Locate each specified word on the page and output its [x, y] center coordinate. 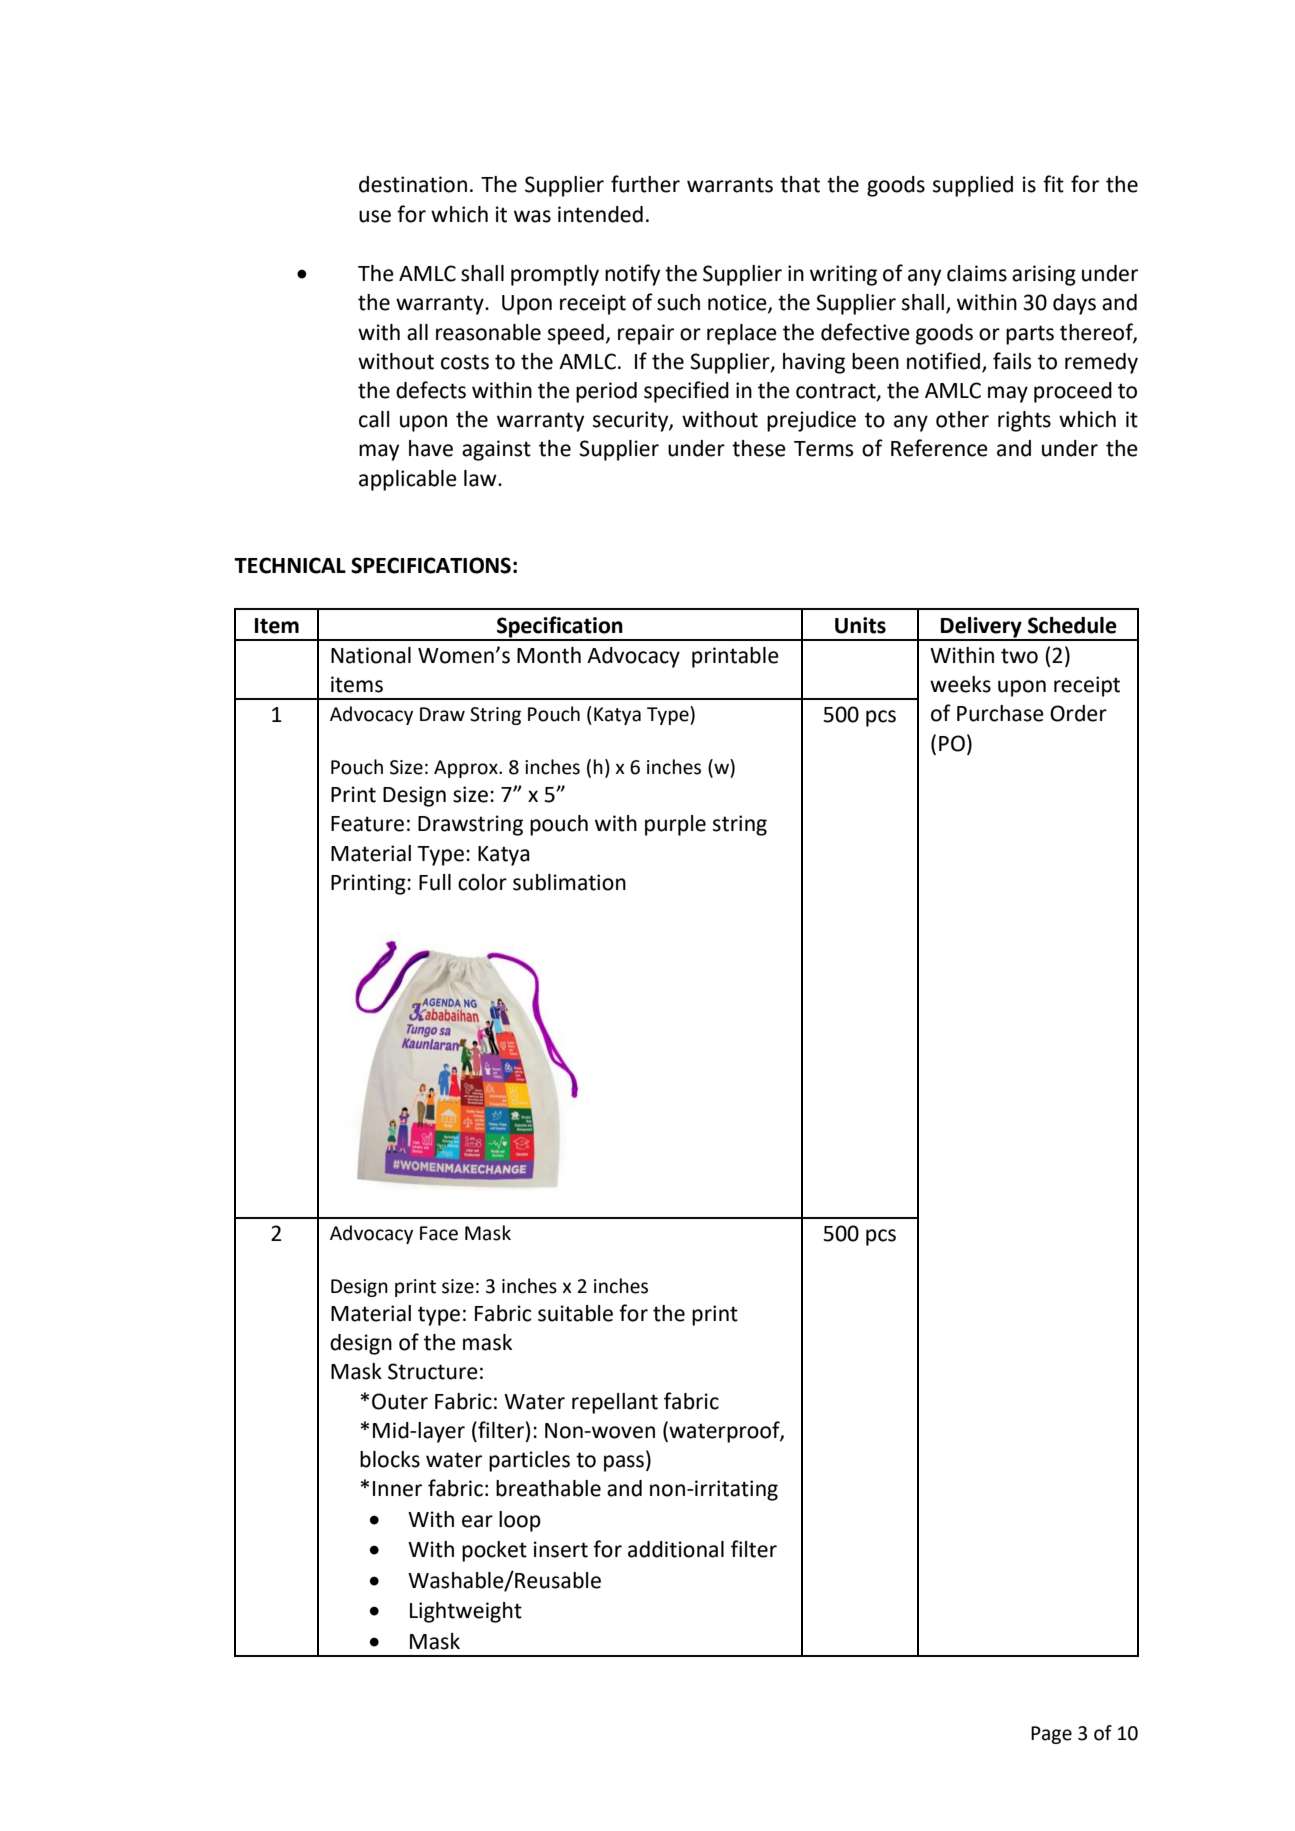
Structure [433, 1371]
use [375, 216]
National [371, 655]
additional [676, 1549]
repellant [615, 1403]
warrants [730, 185]
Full [435, 882]
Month [549, 655]
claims [977, 273]
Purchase [1000, 713]
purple [675, 825]
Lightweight [466, 1612]
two [1019, 656]
